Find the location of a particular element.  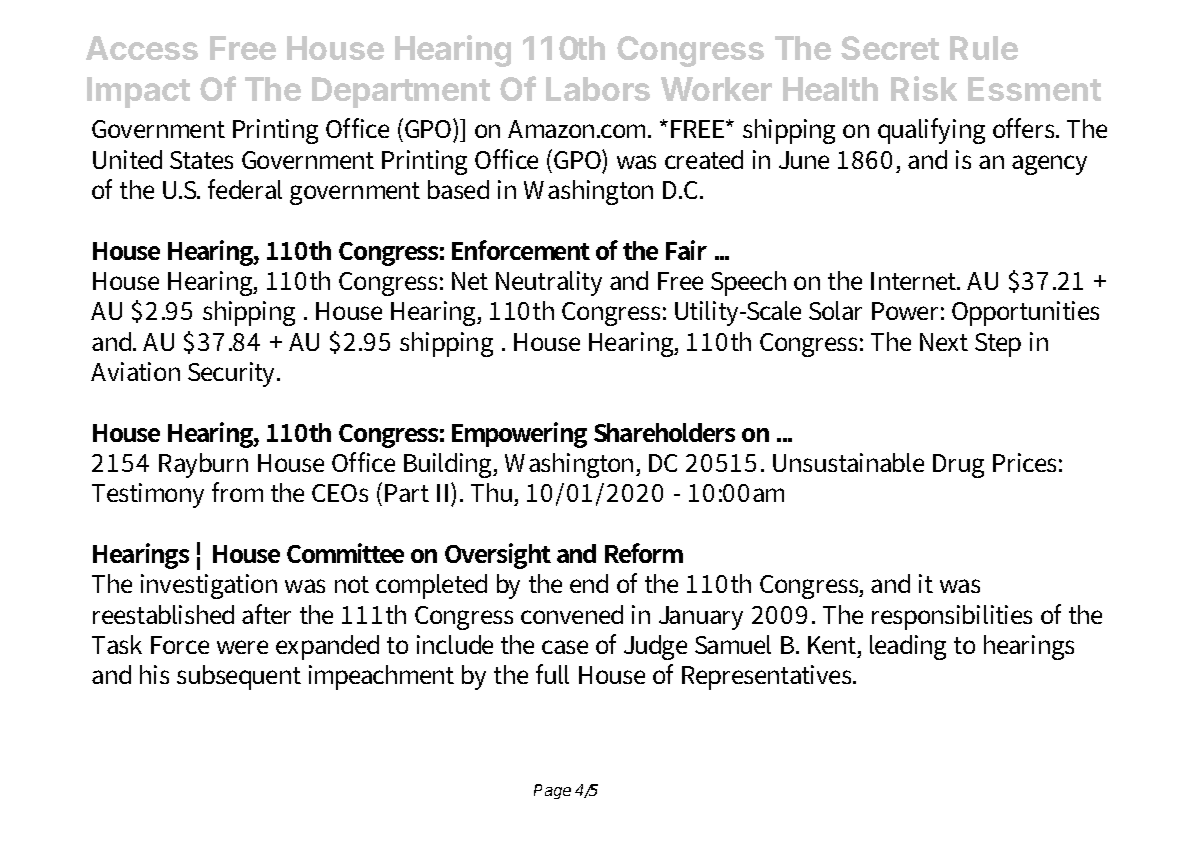

Security is located at coordinates (233, 374).
